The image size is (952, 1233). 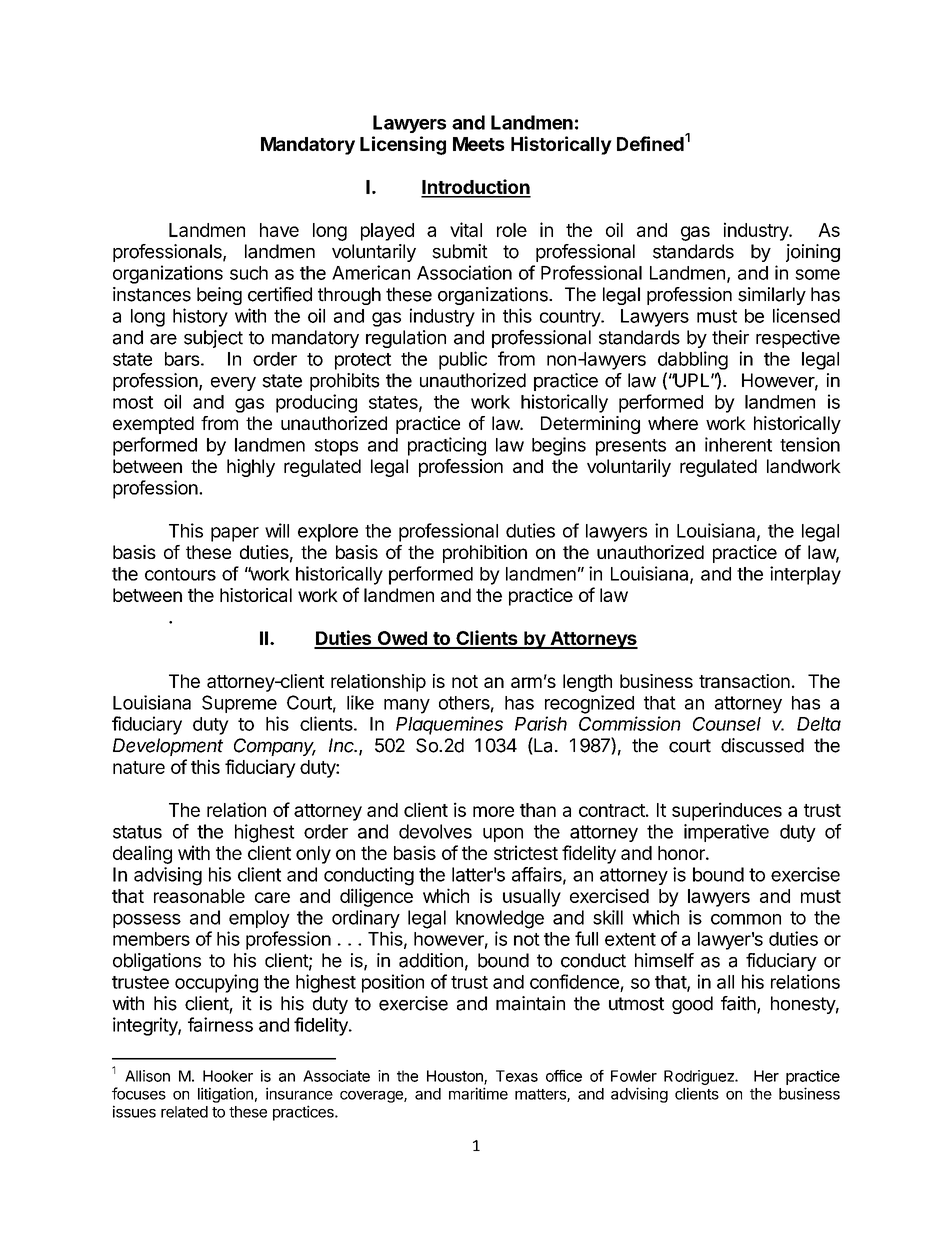 What do you see at coordinates (813, 253) in the screenshot?
I see `joining` at bounding box center [813, 253].
